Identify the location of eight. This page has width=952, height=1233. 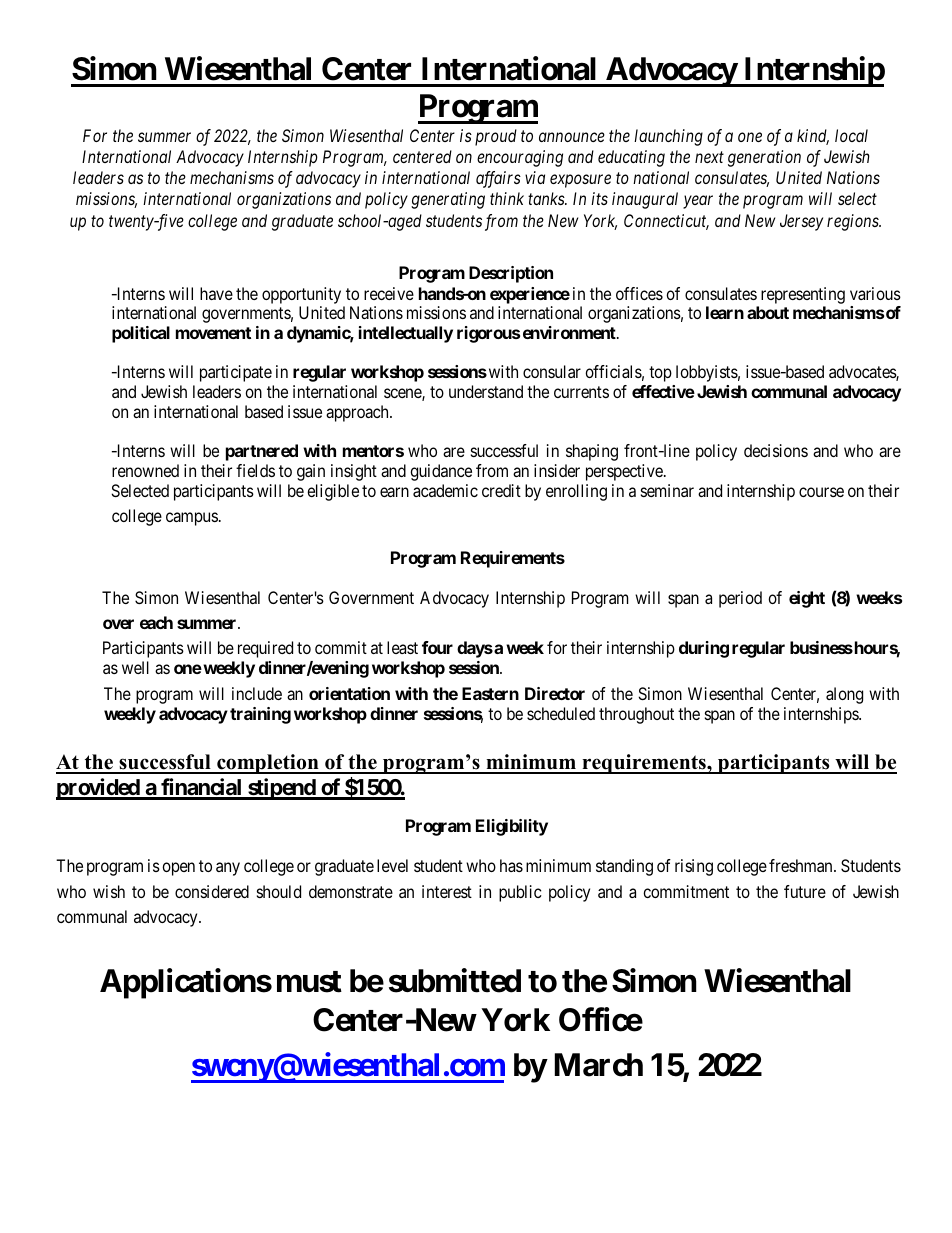
(807, 599).
